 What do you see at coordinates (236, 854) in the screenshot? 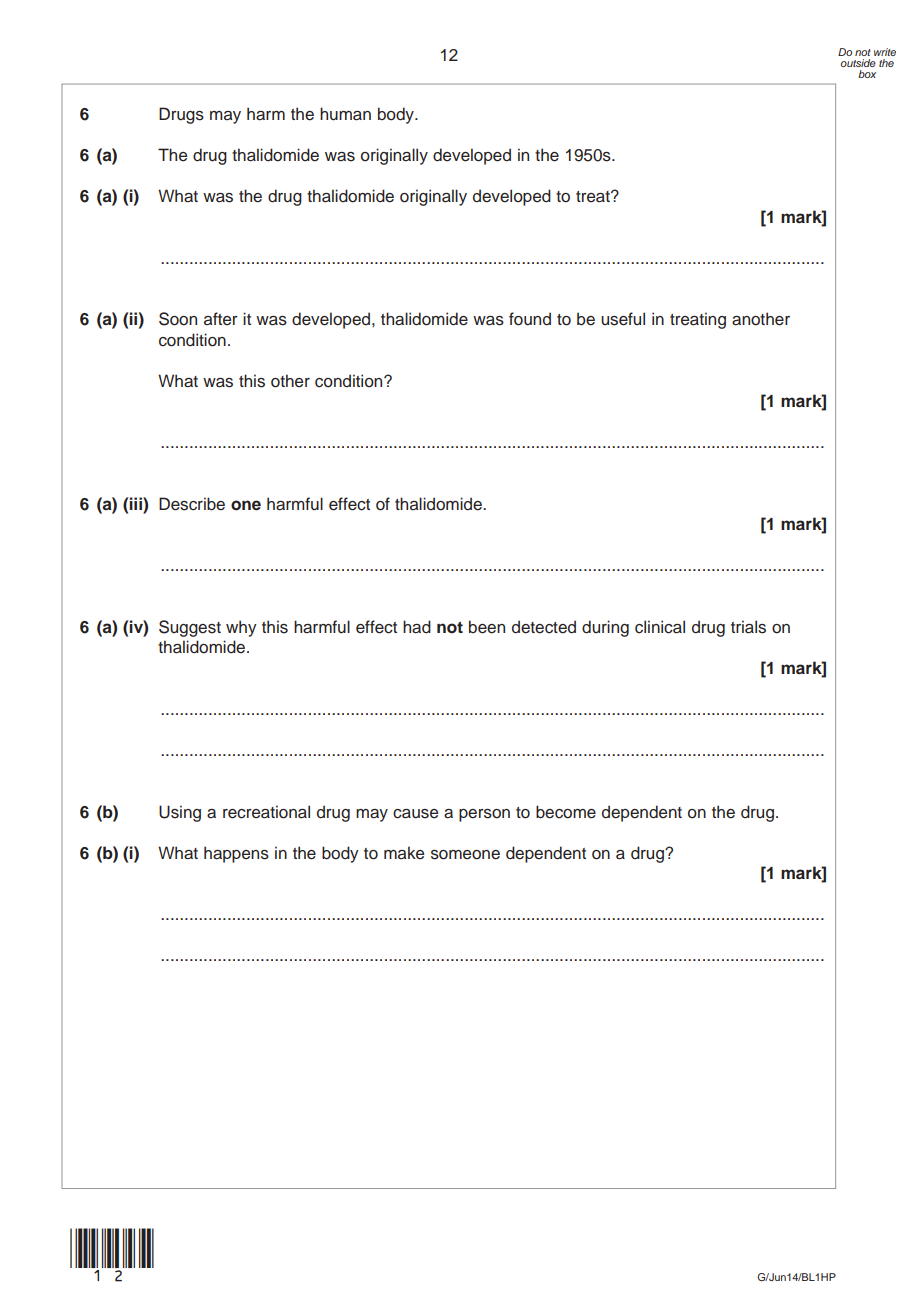
I see `happens` at bounding box center [236, 854].
